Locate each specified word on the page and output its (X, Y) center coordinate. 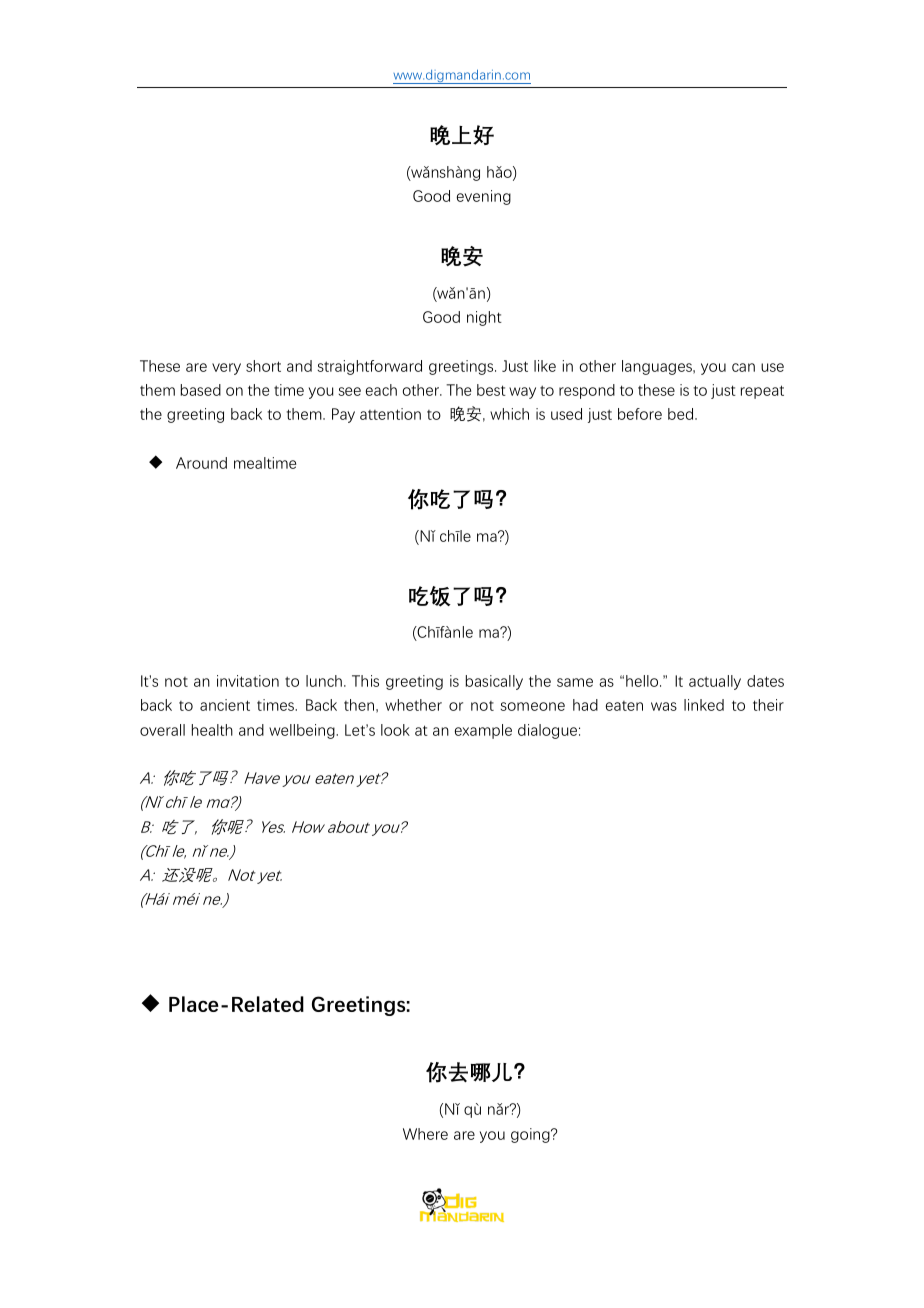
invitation (248, 681)
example (483, 731)
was (664, 706)
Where (425, 1134)
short (263, 366)
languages (658, 367)
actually (715, 682)
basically (494, 682)
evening (484, 197)
